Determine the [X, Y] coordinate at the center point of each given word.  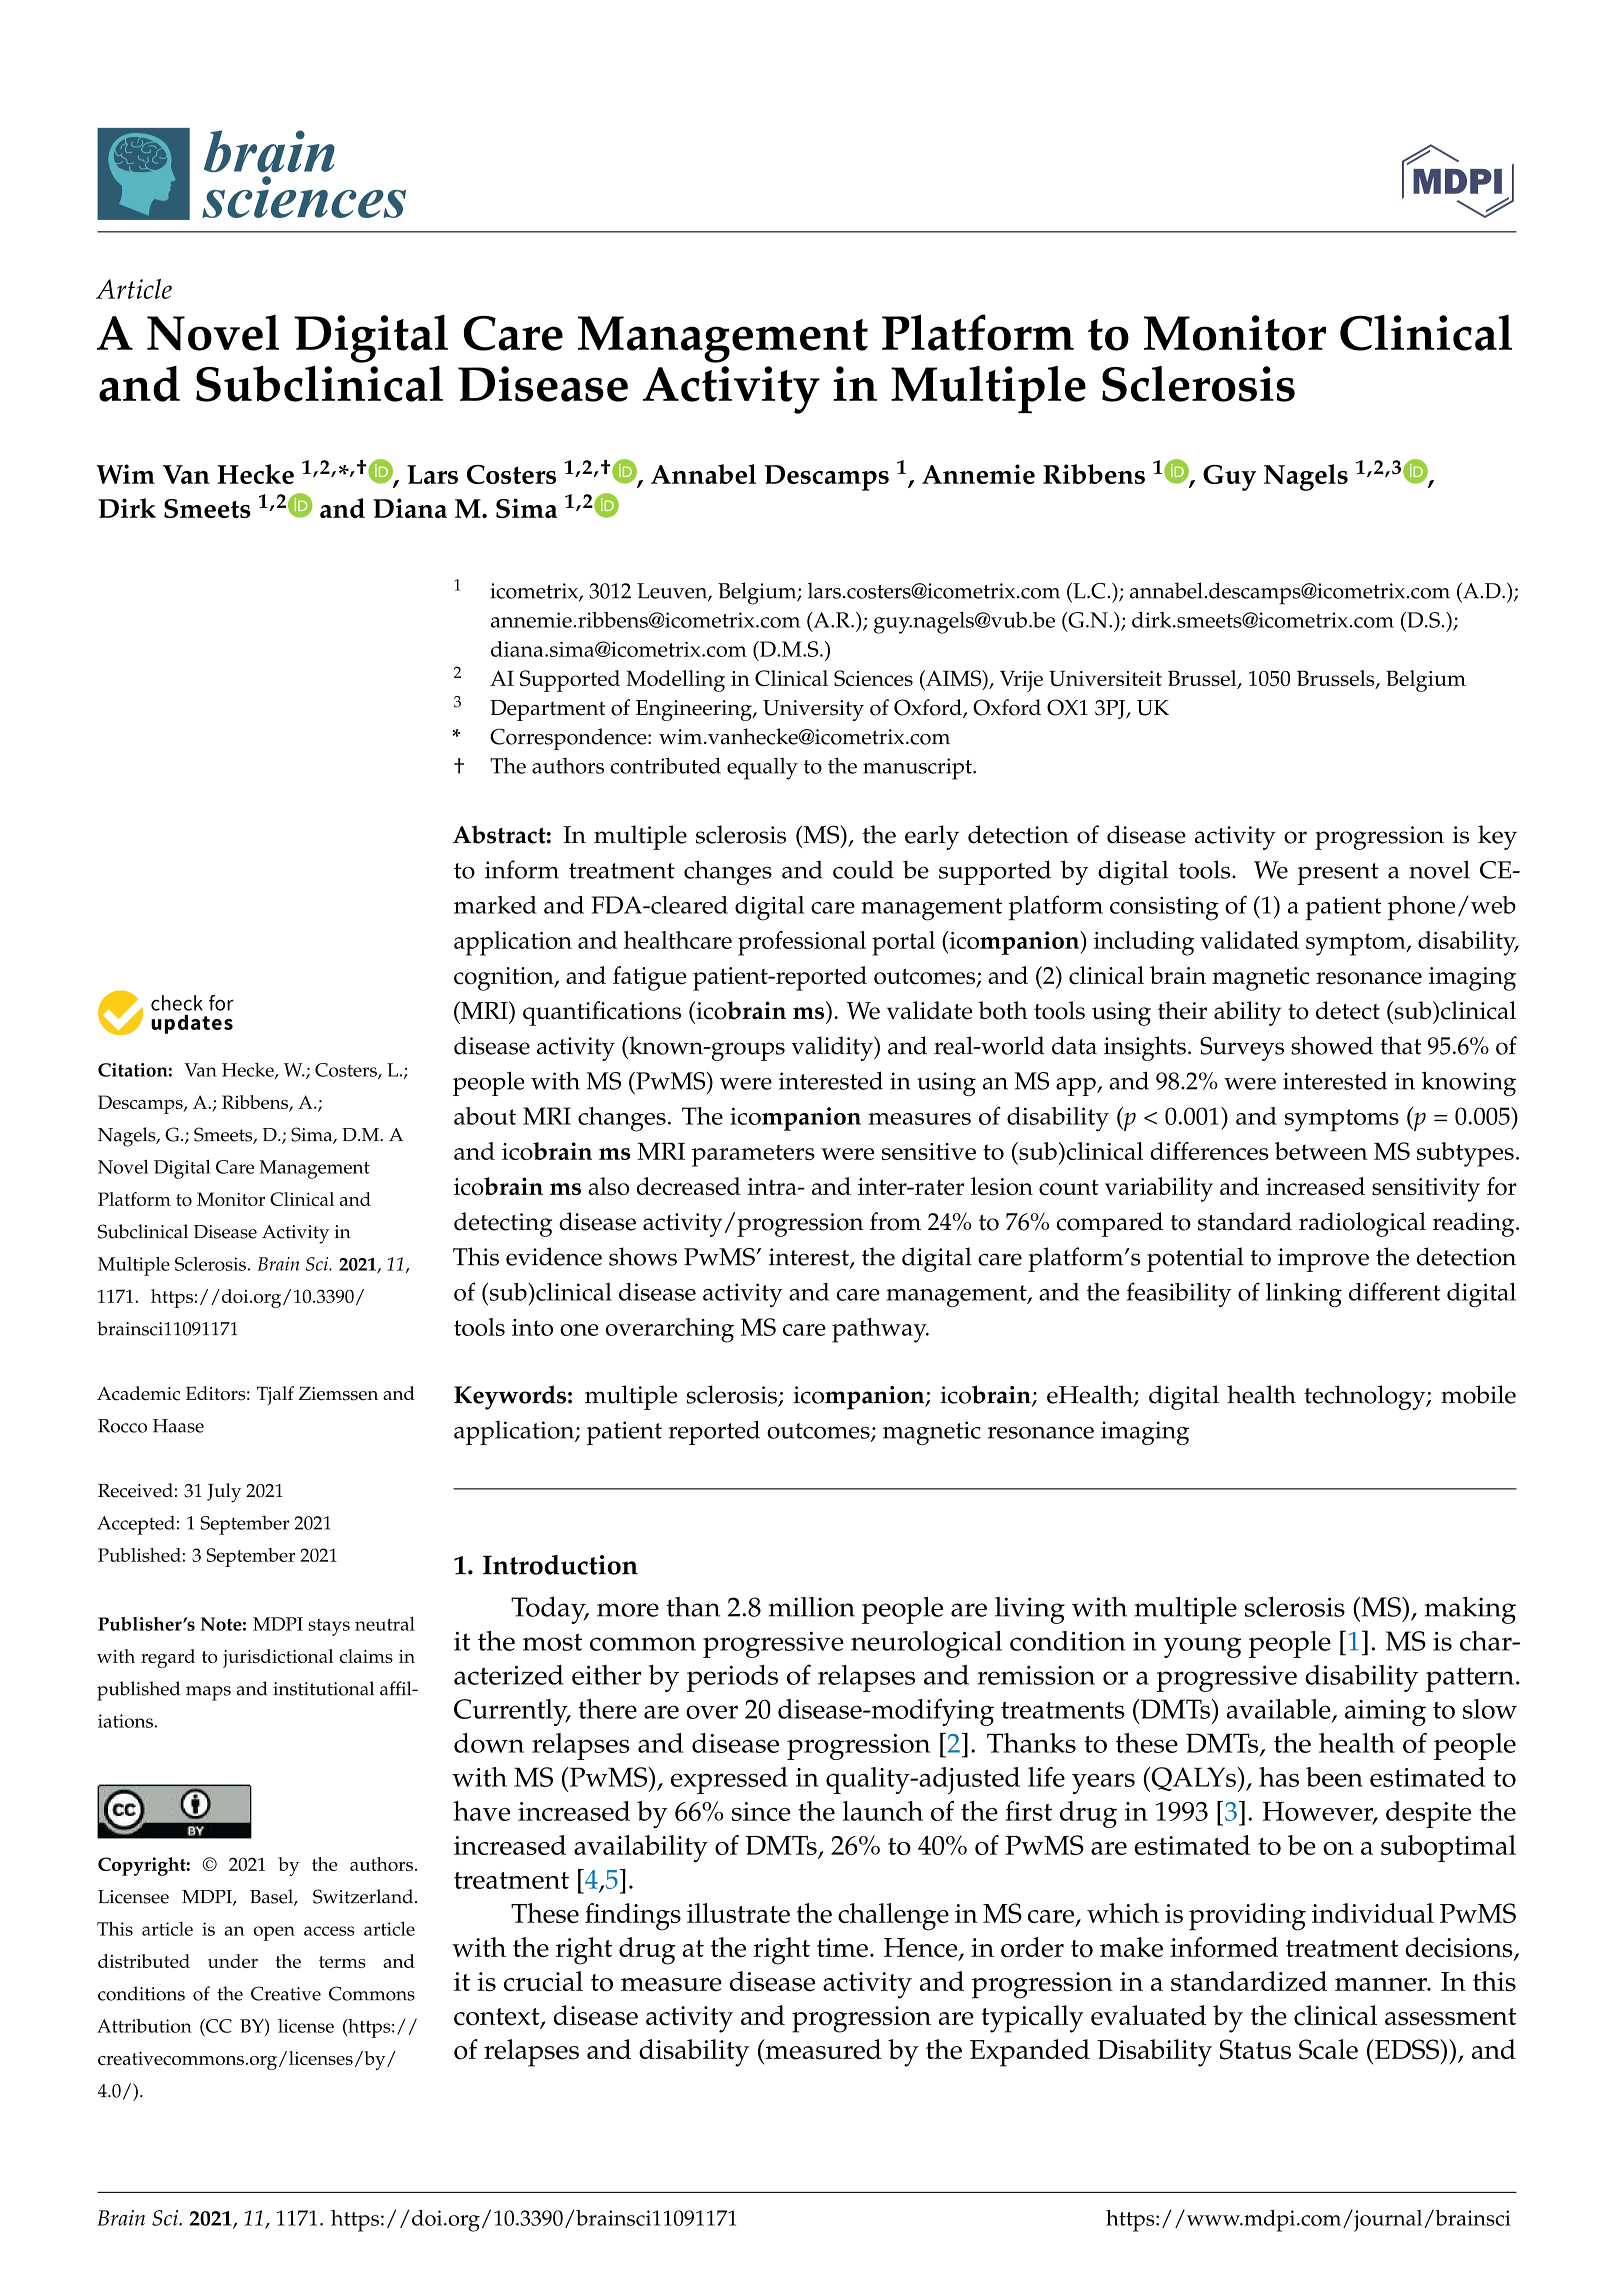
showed [1332, 1045]
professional [802, 943]
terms [342, 1962]
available [1280, 1710]
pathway [880, 1330]
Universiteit [1105, 678]
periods [732, 1678]
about [485, 1116]
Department [547, 710]
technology [1366, 1397]
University [813, 710]
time [842, 1948]
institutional [323, 1688]
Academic [138, 1393]
